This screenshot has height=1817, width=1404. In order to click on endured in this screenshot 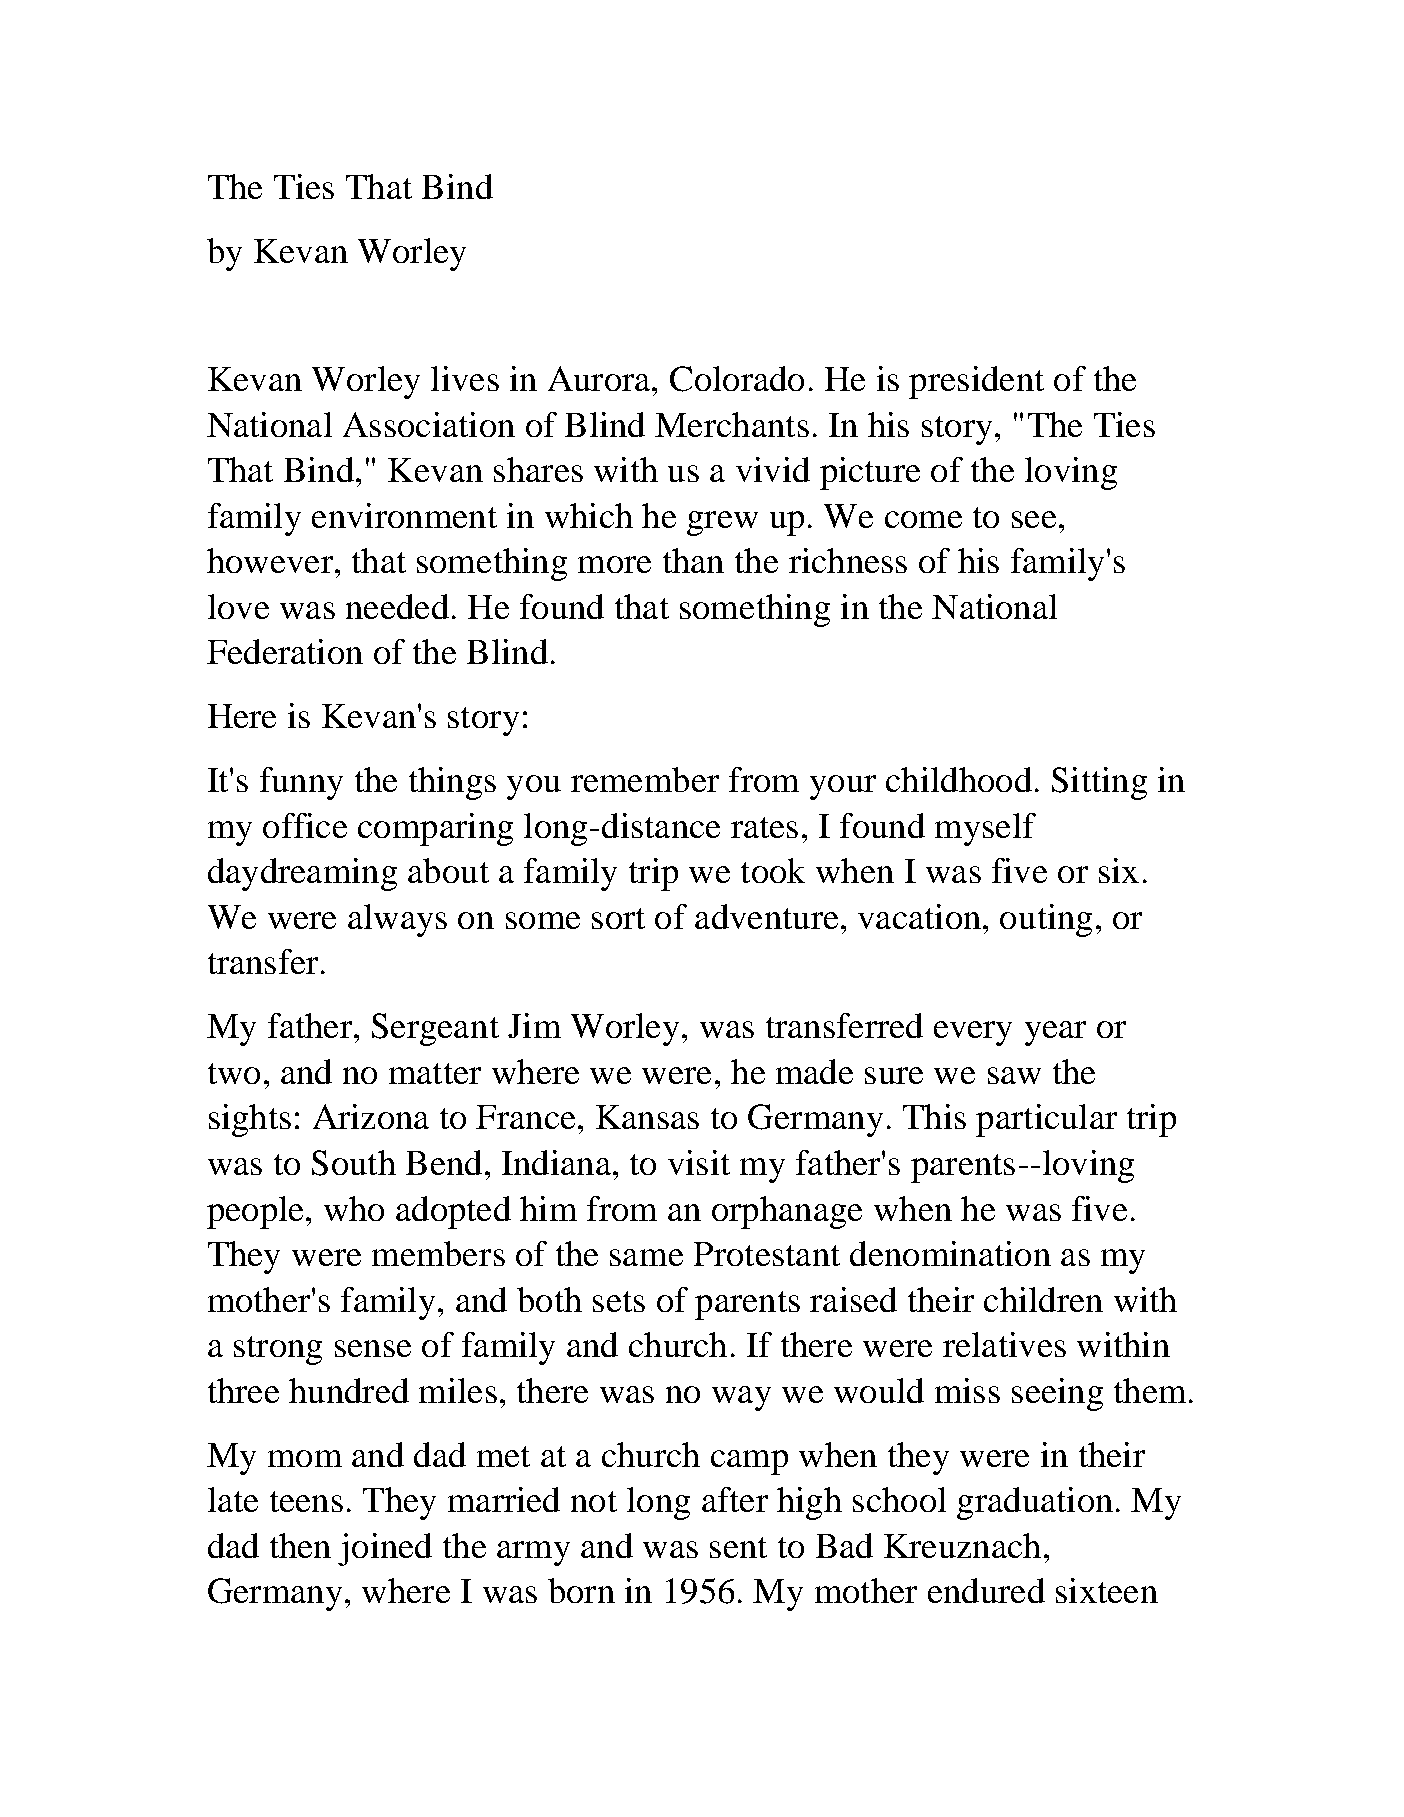, I will do `click(986, 1590)`.
